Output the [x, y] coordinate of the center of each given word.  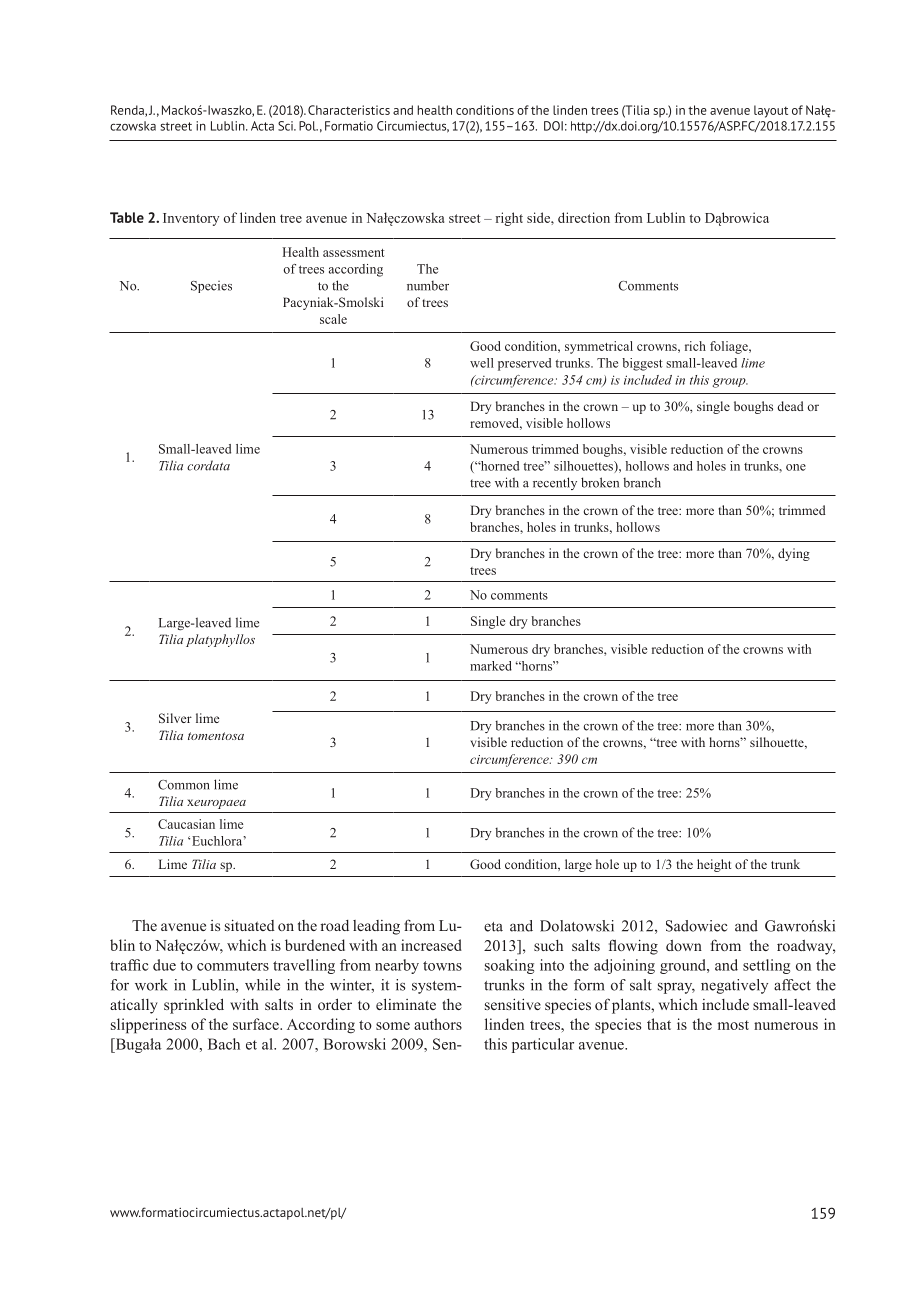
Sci [286, 126]
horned [498, 466]
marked [491, 666]
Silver [175, 718]
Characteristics [349, 110]
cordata [208, 465]
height [714, 865]
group [730, 383]
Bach [224, 1044]
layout [771, 111]
